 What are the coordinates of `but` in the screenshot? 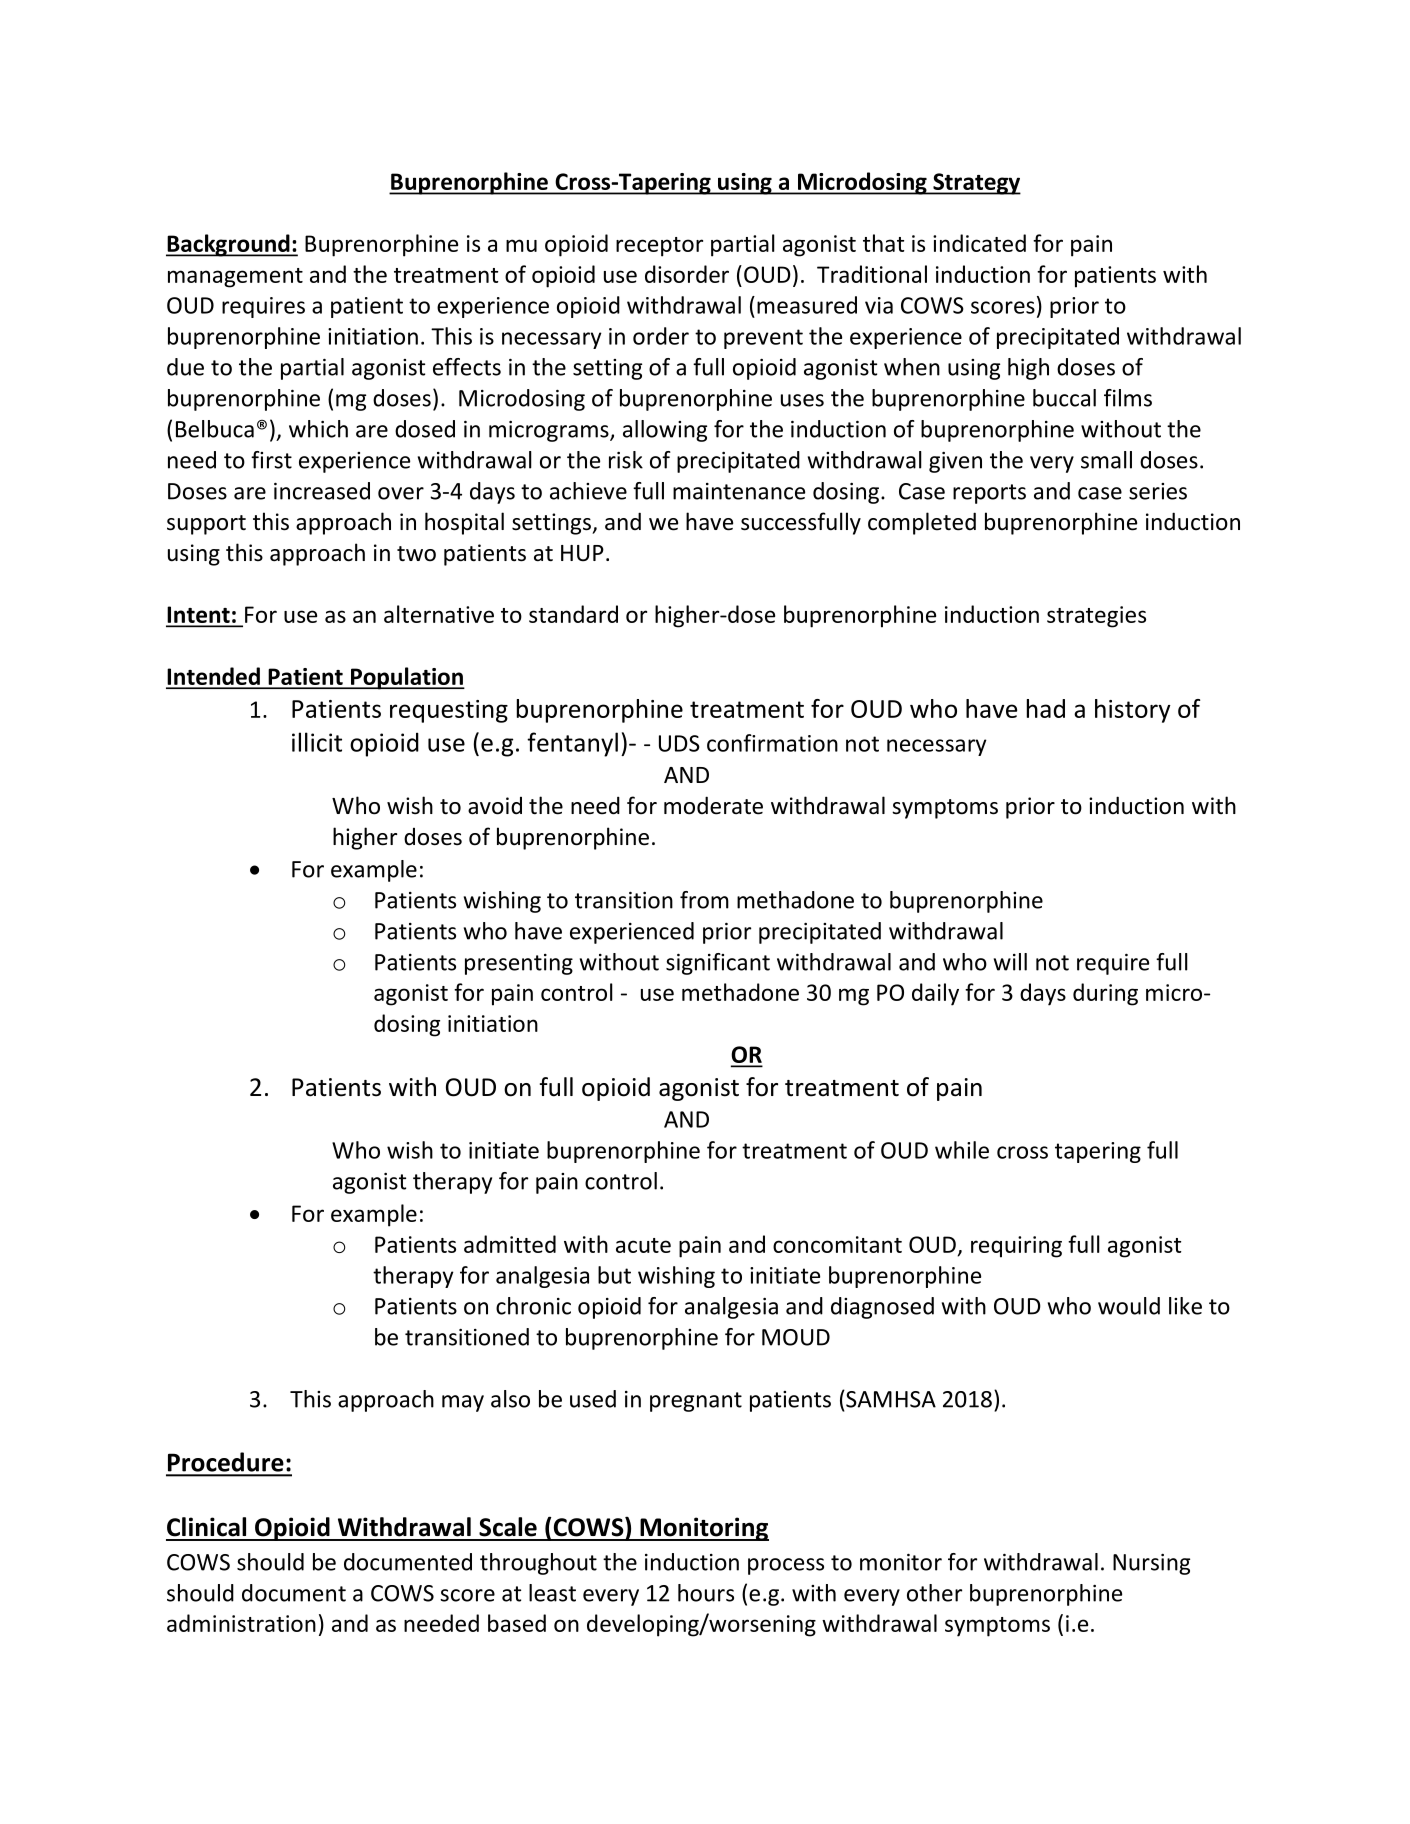 It's located at (614, 1275).
